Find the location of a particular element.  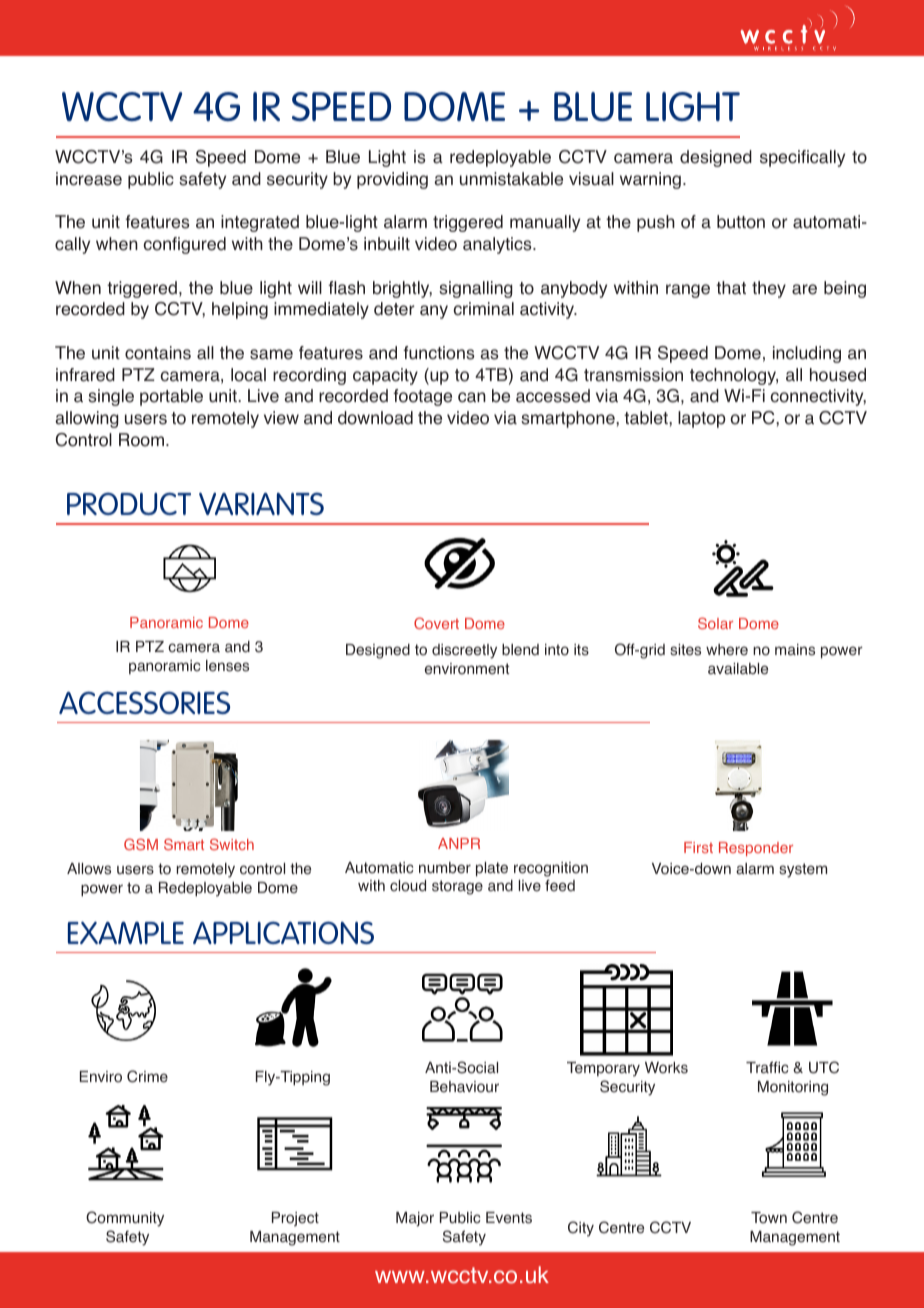

Events is located at coordinates (509, 1218).
